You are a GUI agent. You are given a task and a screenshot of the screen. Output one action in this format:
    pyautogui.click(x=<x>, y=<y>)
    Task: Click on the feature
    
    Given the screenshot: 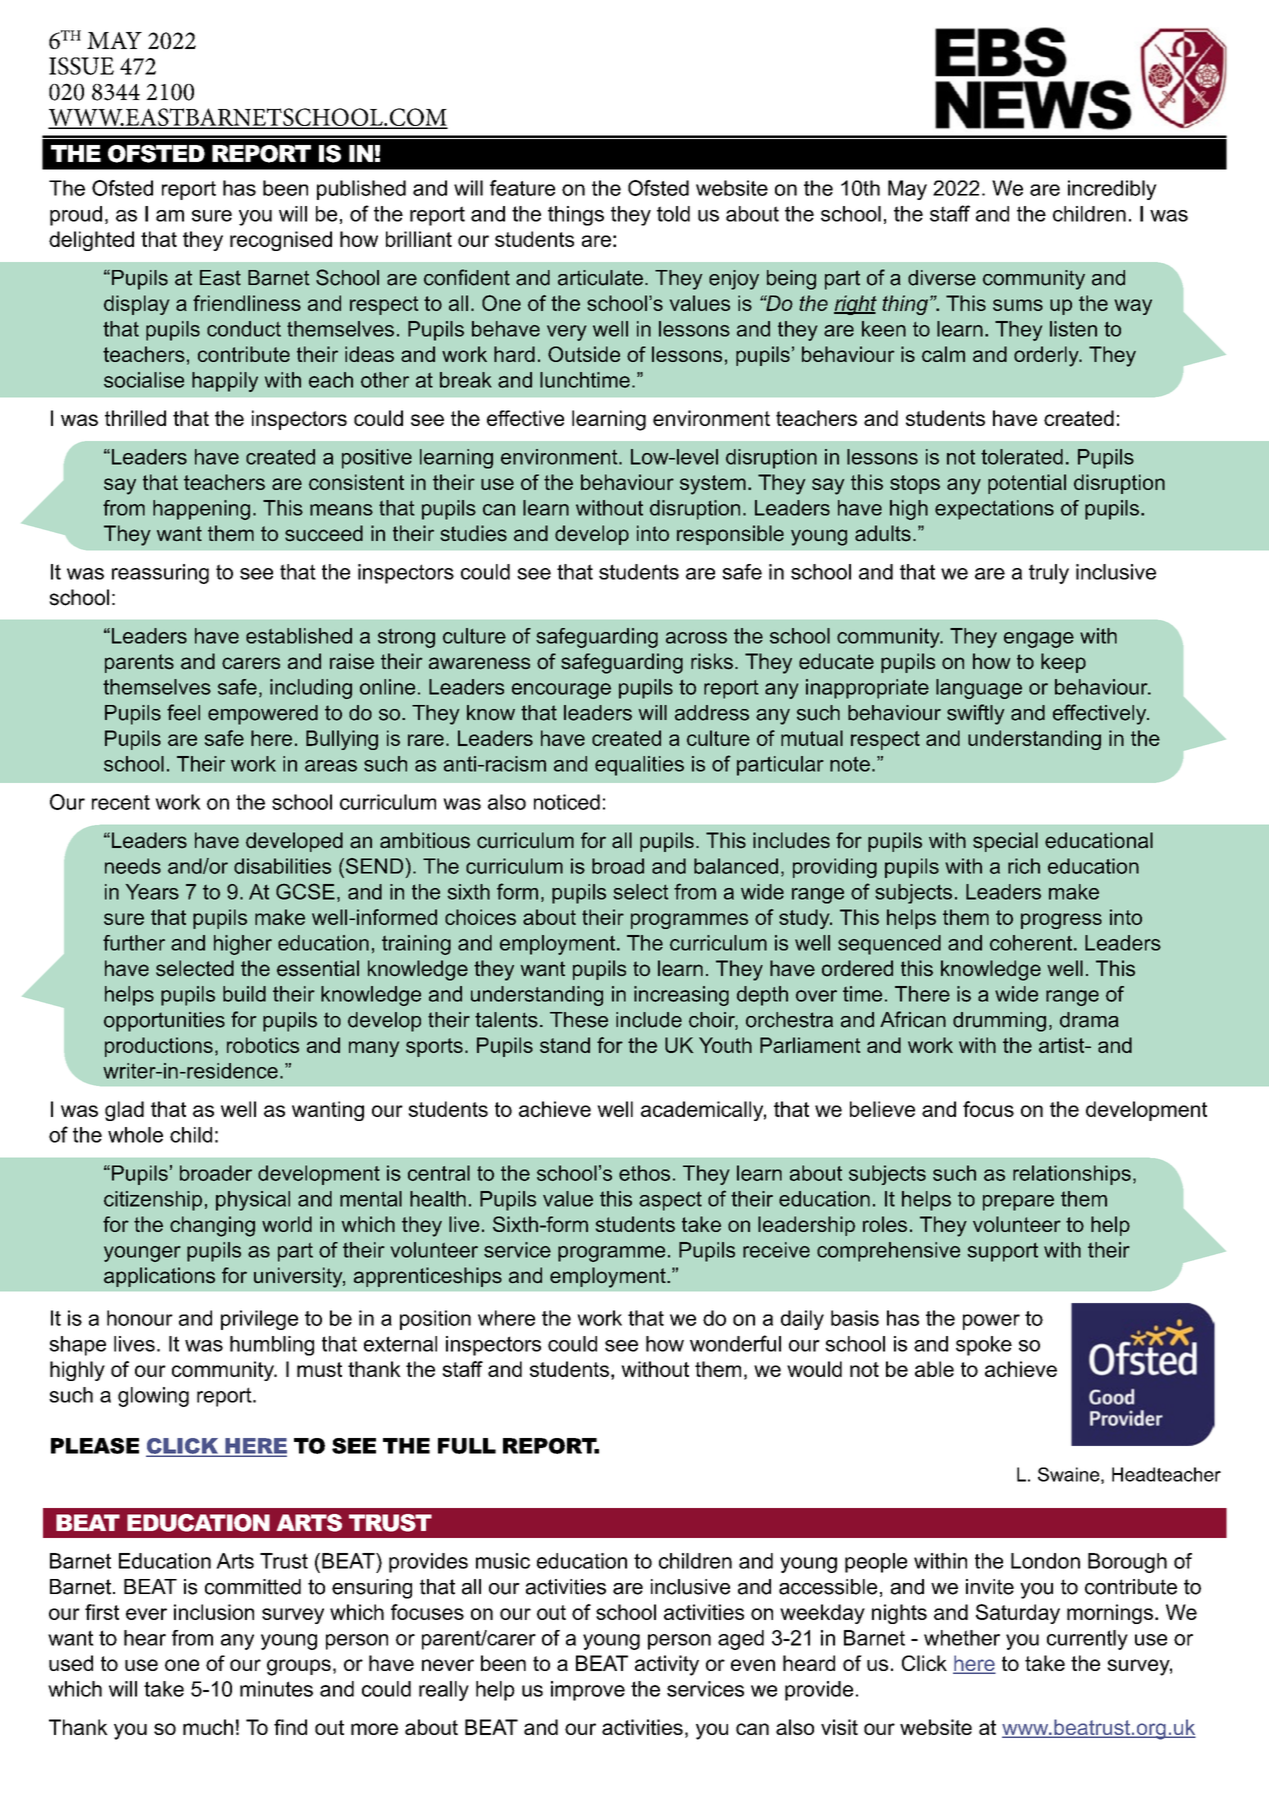 What is the action you would take?
    pyautogui.click(x=522, y=188)
